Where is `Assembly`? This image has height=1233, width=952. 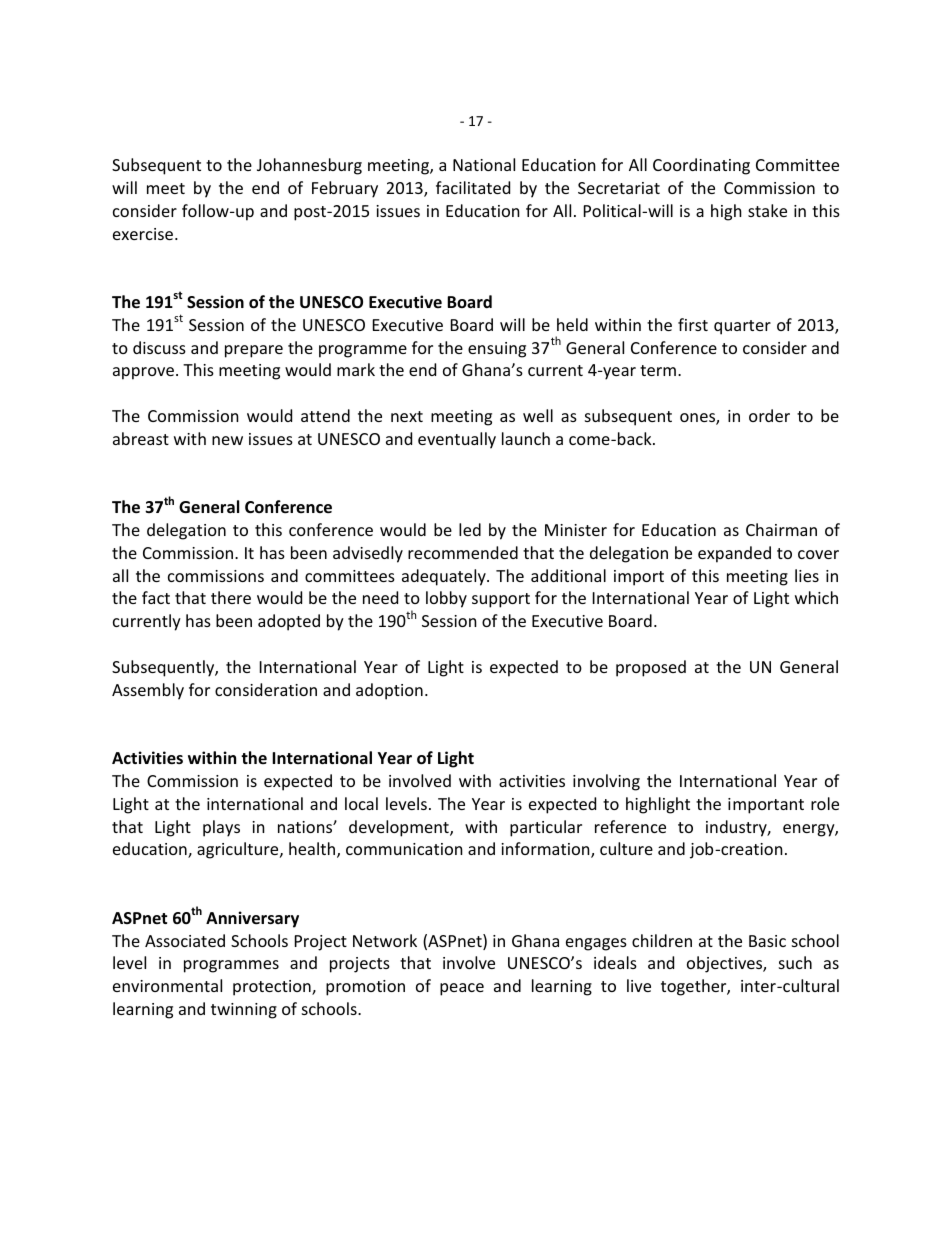
Assembly is located at coordinates (148, 691).
